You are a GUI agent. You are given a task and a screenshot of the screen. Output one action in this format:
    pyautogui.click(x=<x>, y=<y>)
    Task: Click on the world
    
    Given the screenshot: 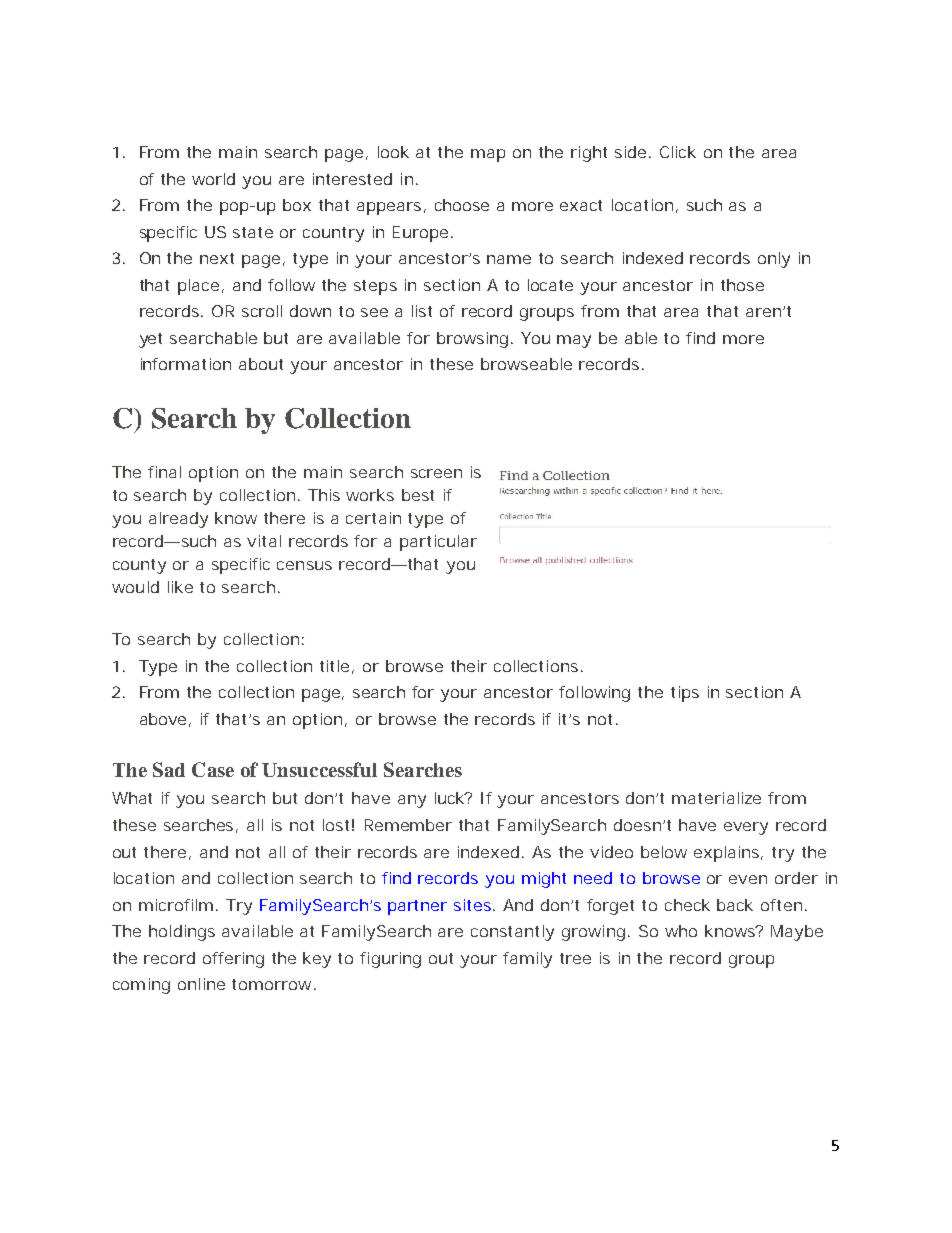 What is the action you would take?
    pyautogui.click(x=213, y=179)
